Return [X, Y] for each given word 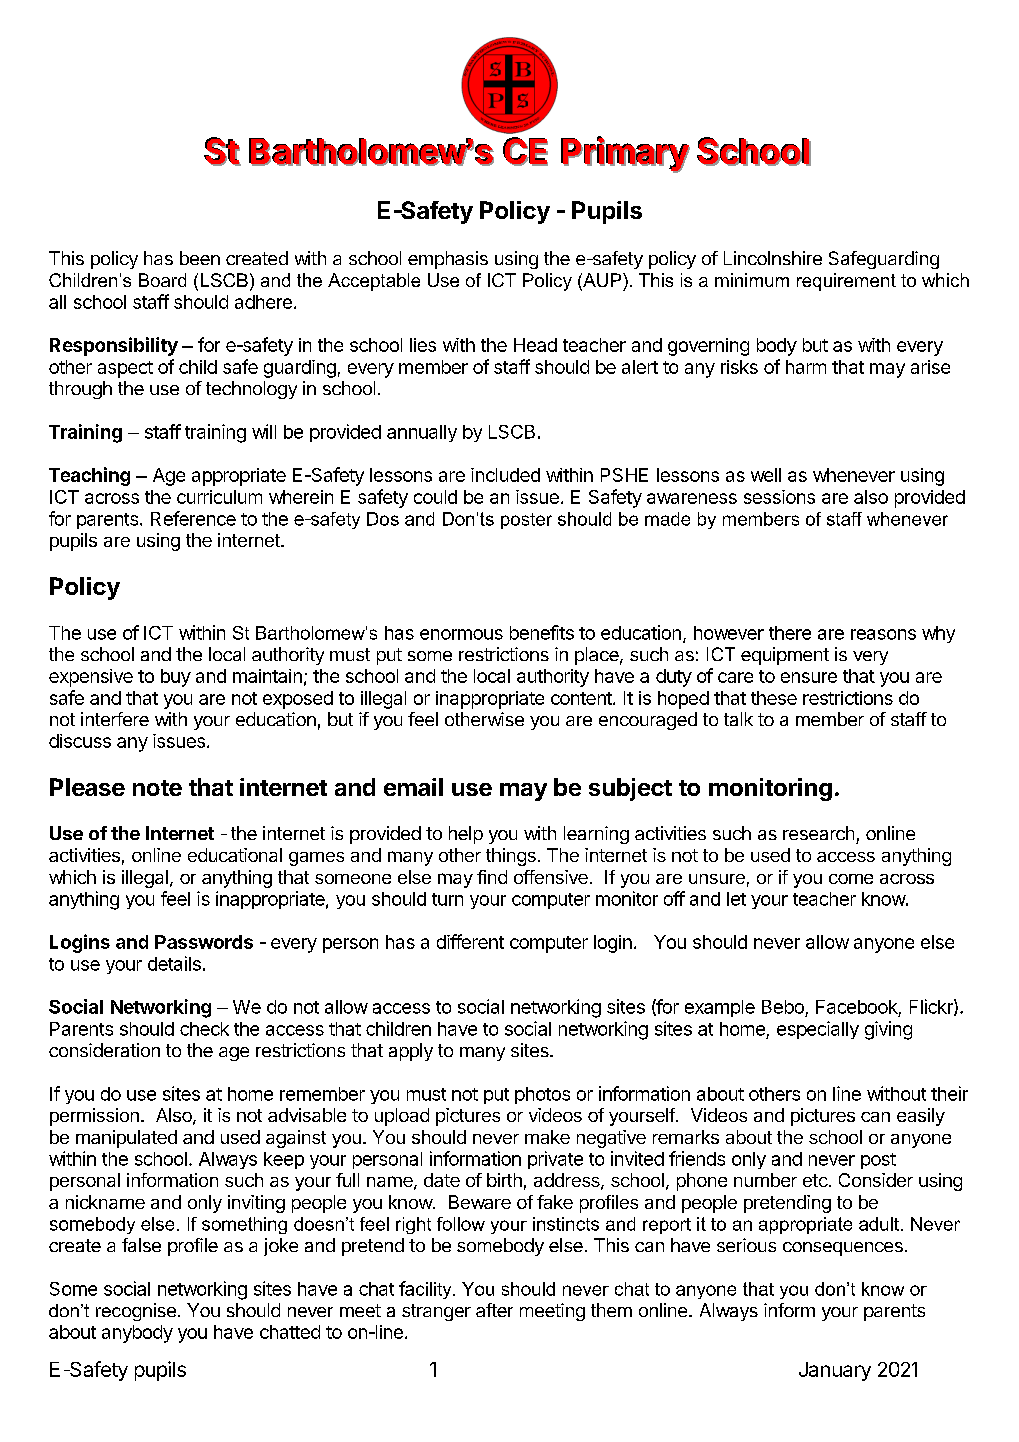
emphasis [448, 260]
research [818, 833]
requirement [846, 282]
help [466, 835]
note [157, 788]
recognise [136, 1312]
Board [162, 280]
